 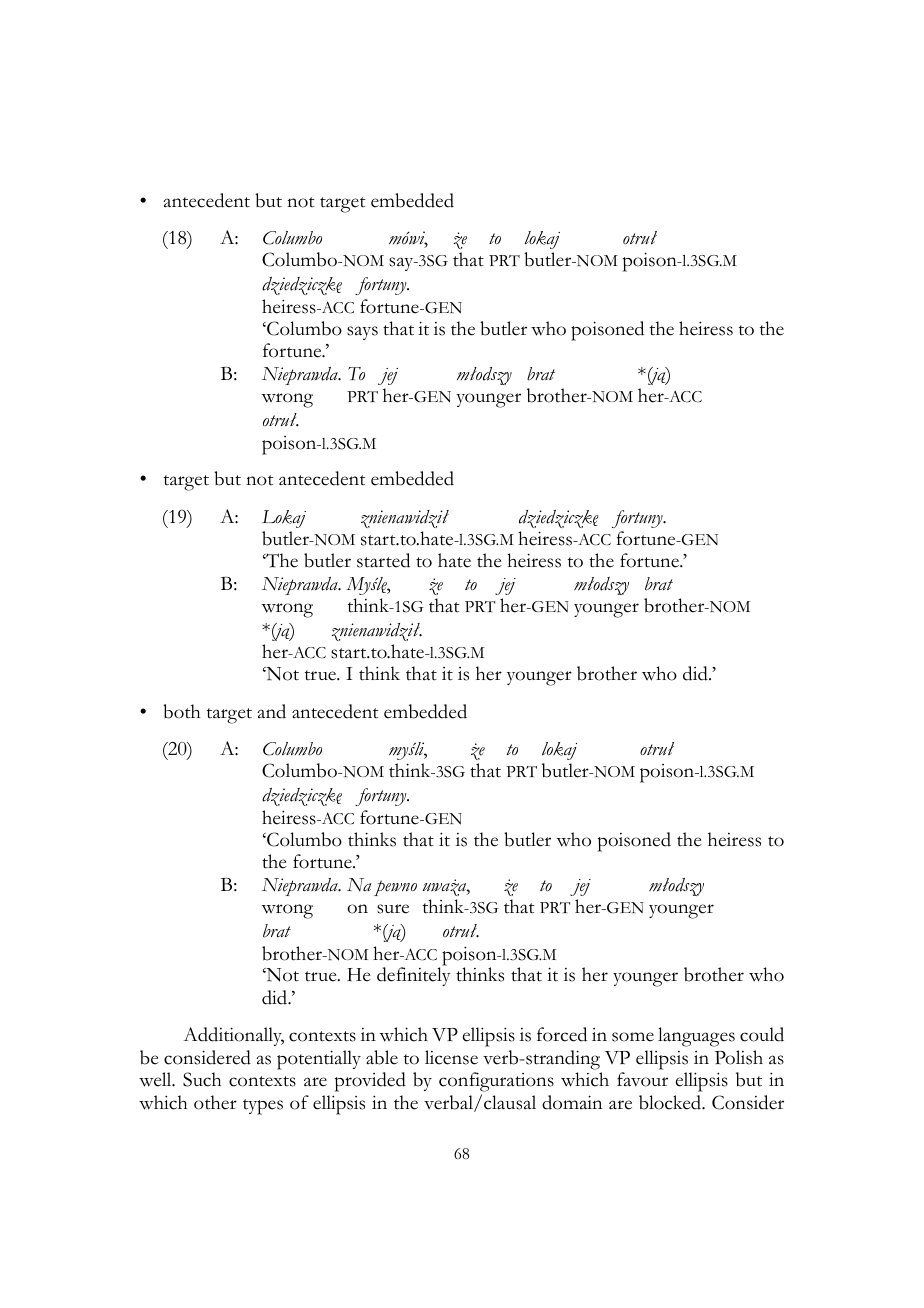 I want to click on could, so click(x=762, y=1034).
